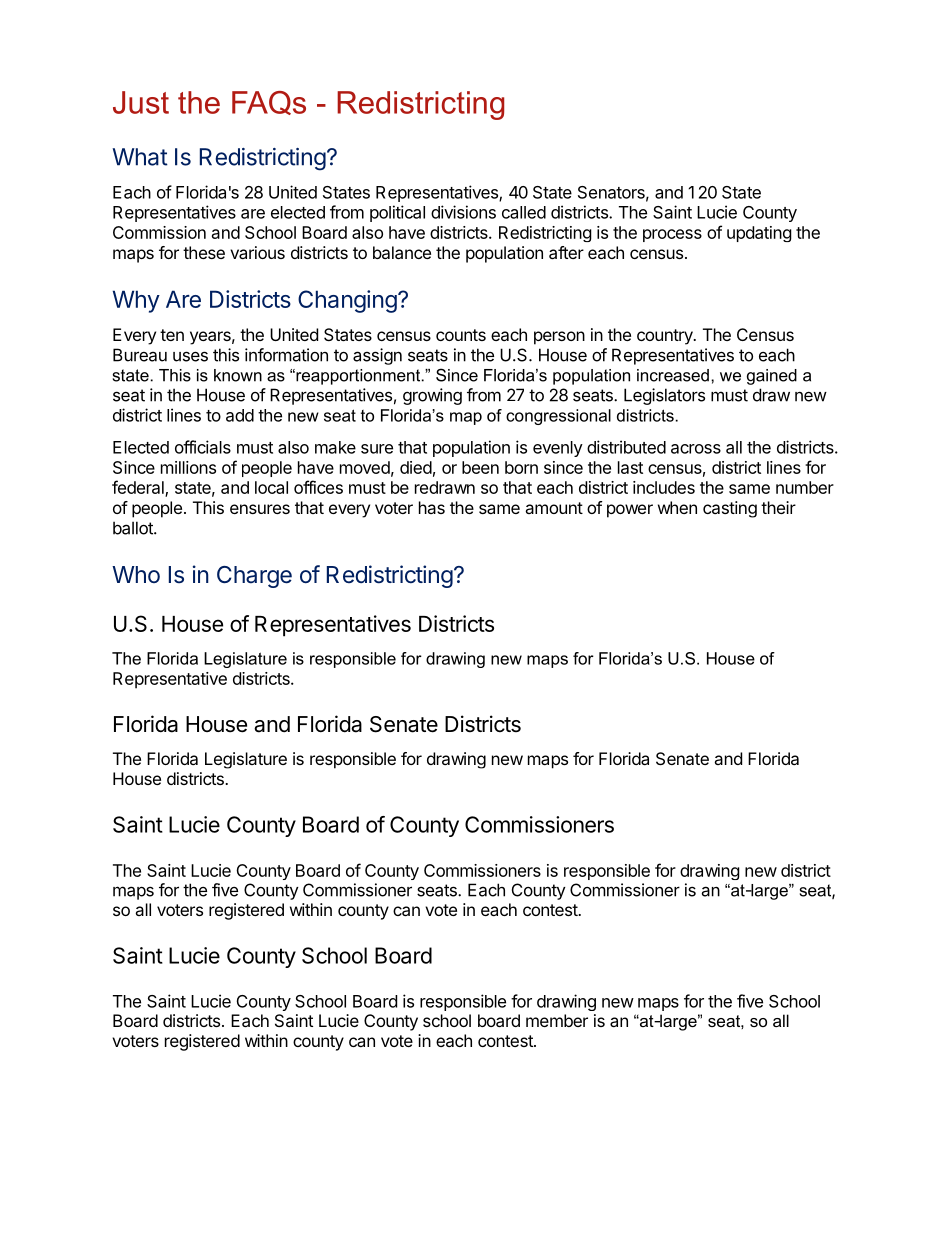 The image size is (952, 1233). What do you see at coordinates (136, 574) in the document?
I see `Who` at bounding box center [136, 574].
